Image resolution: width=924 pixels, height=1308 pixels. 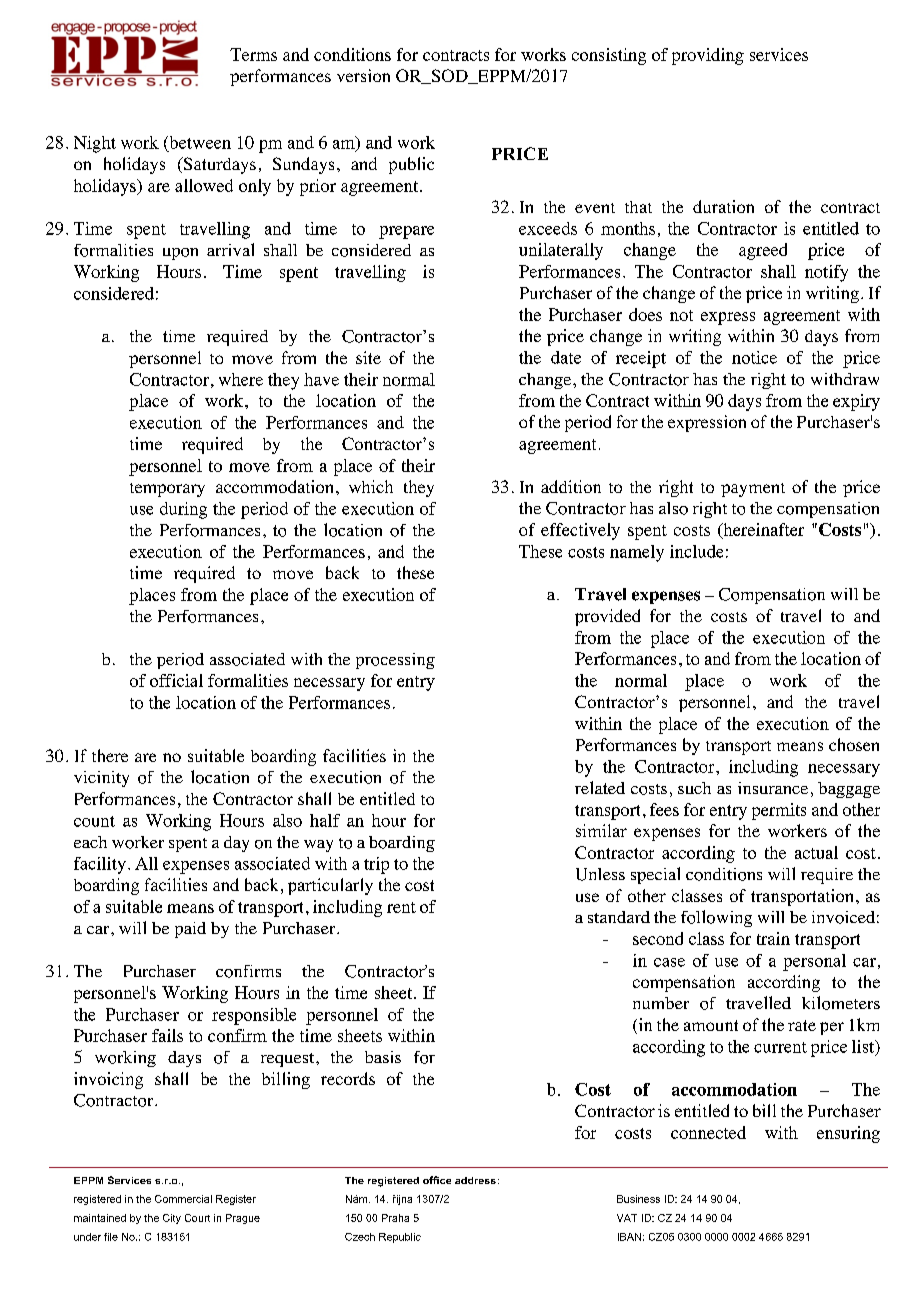 I want to click on version, so click(x=363, y=75).
